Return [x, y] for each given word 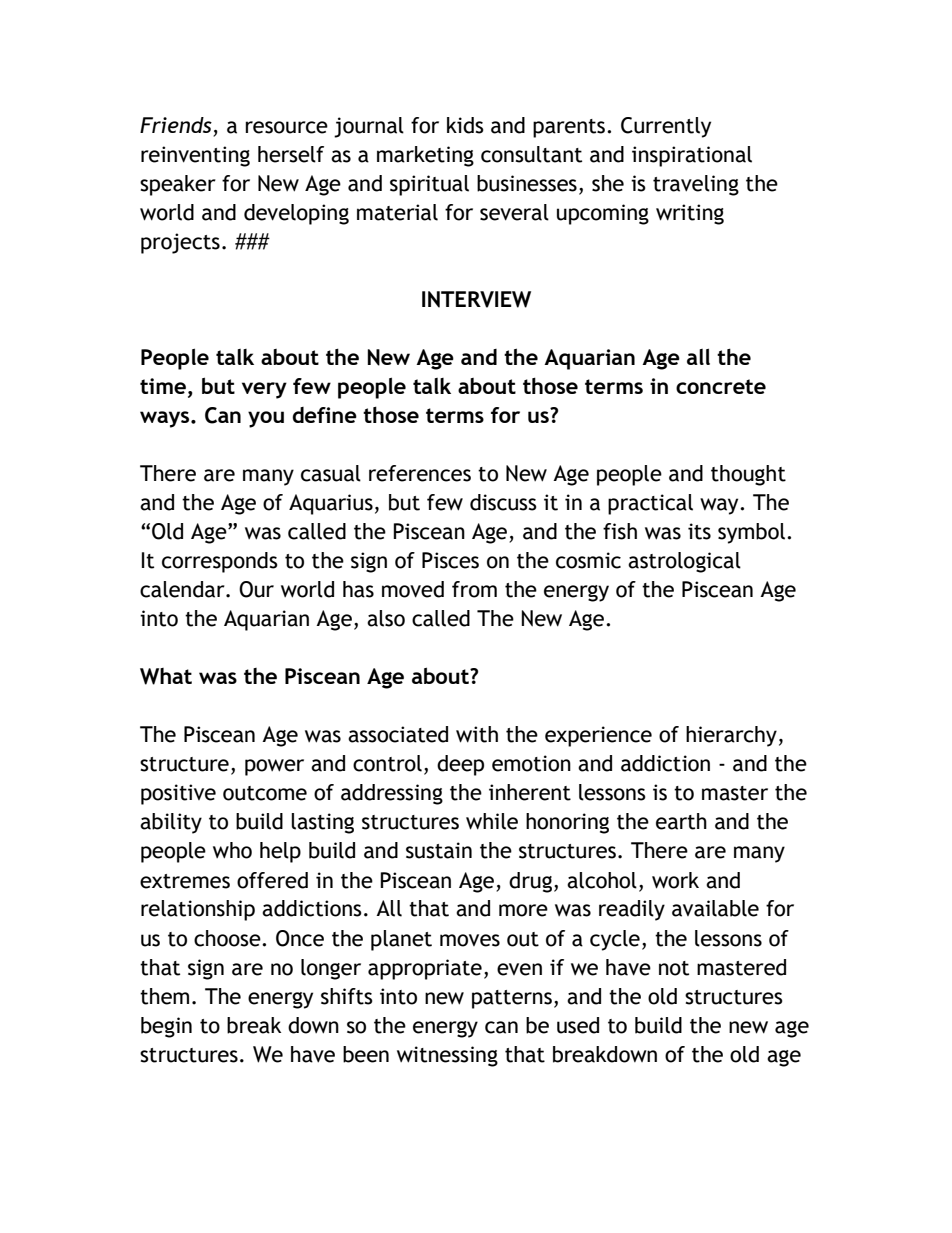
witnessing [447, 1056]
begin [166, 1027]
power [274, 767]
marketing [425, 156]
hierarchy [731, 736]
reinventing [195, 156]
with [477, 734]
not [674, 968]
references [420, 473]
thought [748, 475]
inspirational [692, 156]
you [266, 419]
